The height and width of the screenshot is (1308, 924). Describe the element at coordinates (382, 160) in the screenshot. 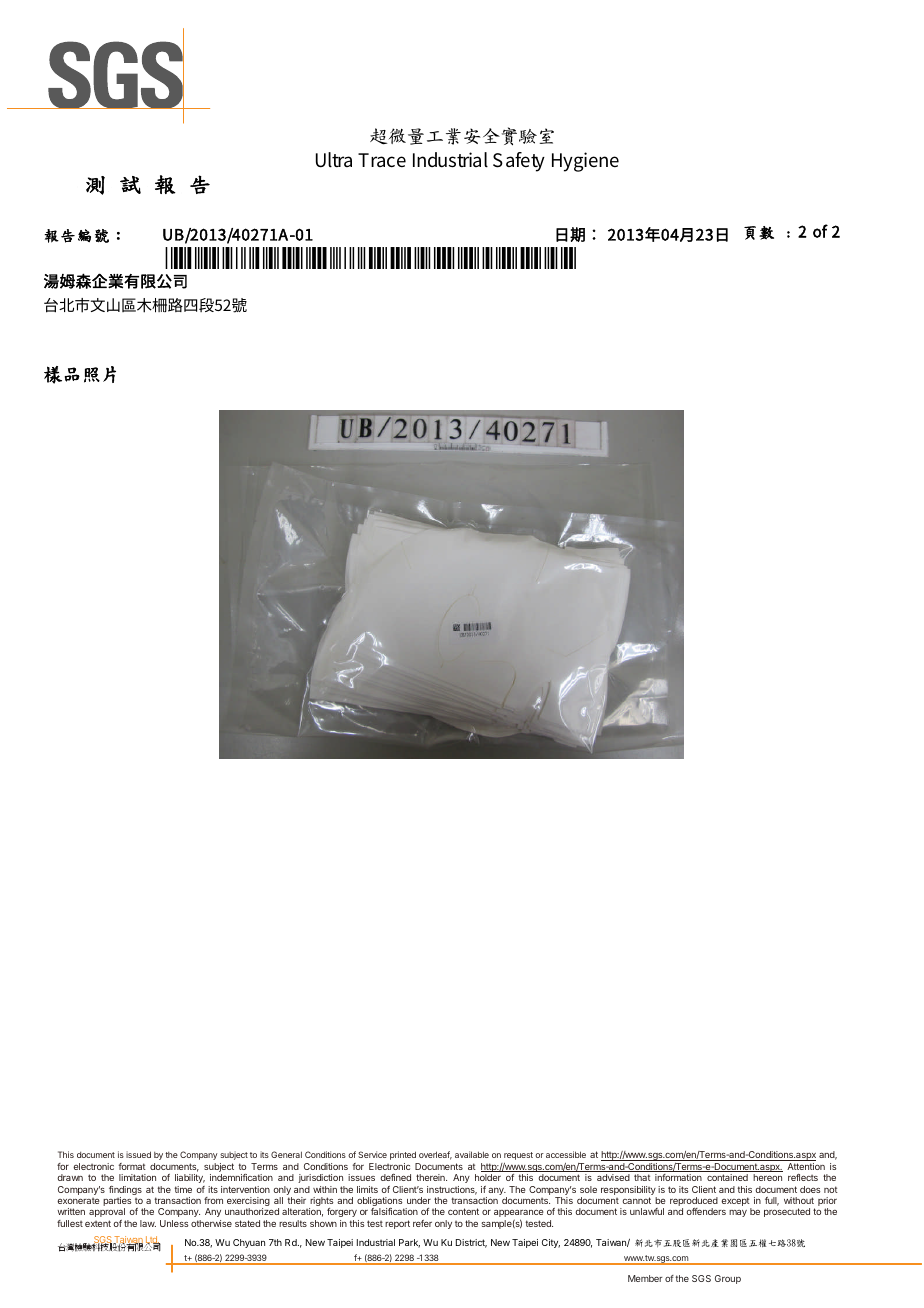

I see `Trace` at that location.
